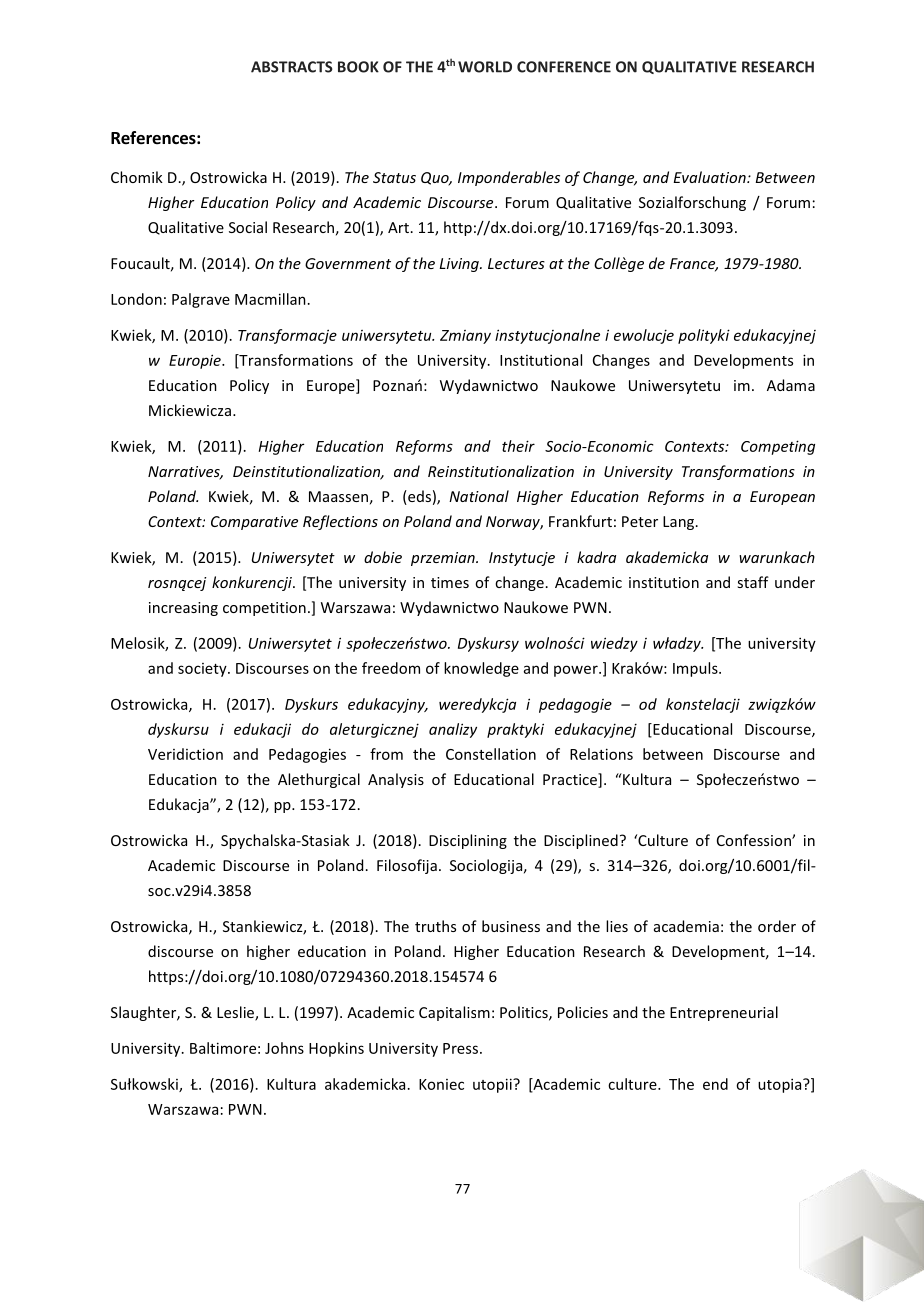  I want to click on Press, so click(460, 1048).
